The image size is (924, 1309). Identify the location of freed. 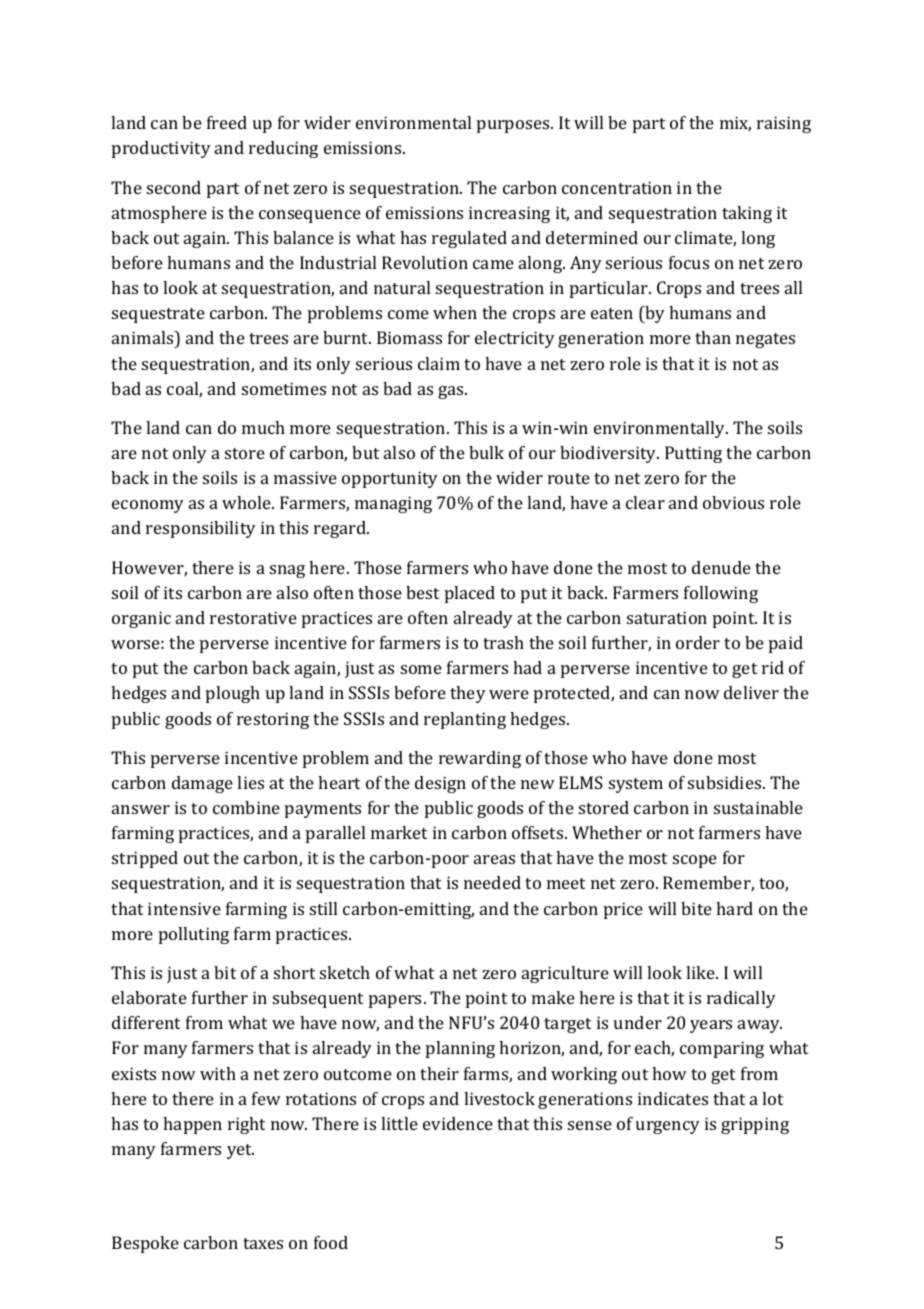
(227, 122).
